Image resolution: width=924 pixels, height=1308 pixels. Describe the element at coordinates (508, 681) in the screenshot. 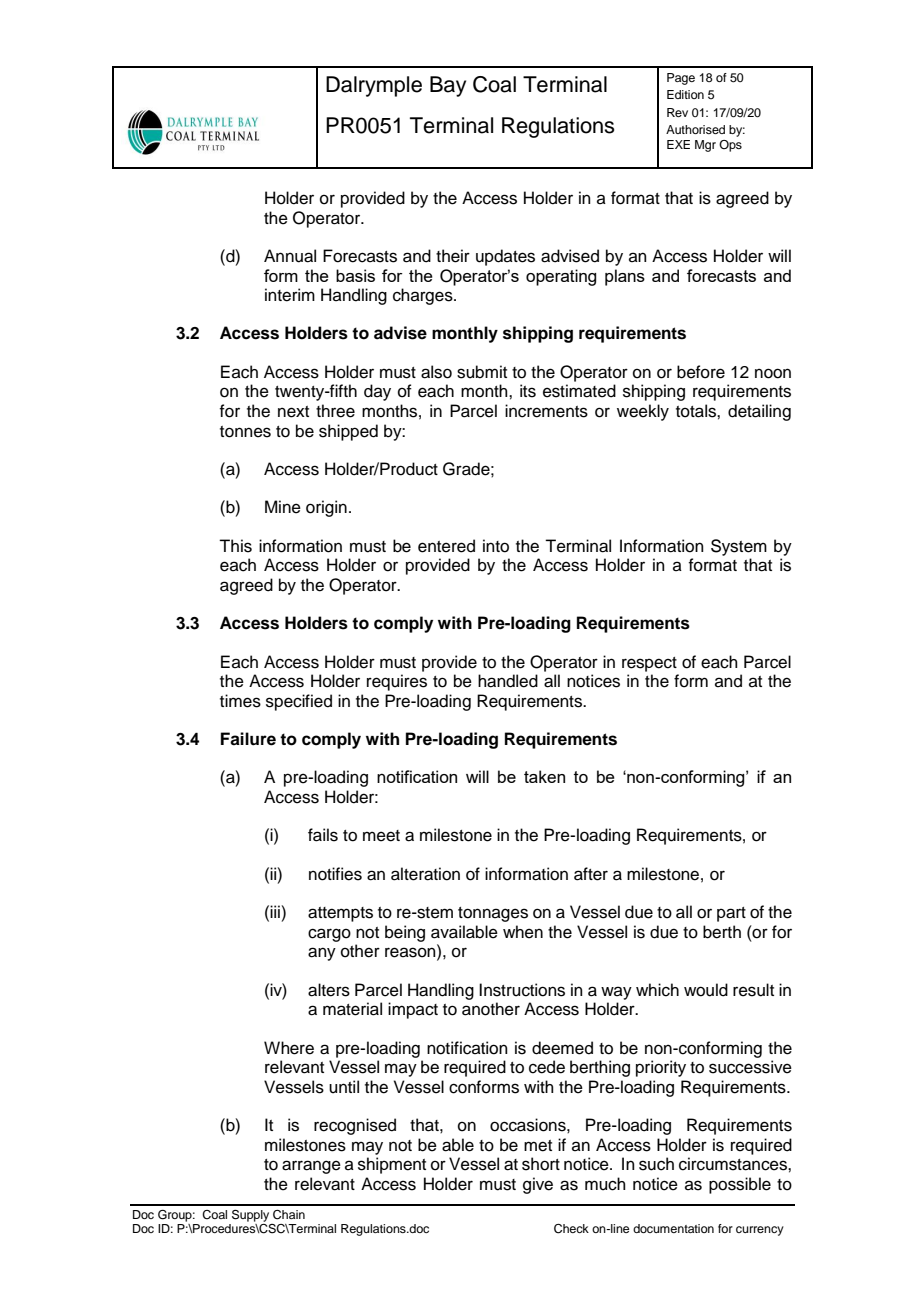

I see `handled` at that location.
